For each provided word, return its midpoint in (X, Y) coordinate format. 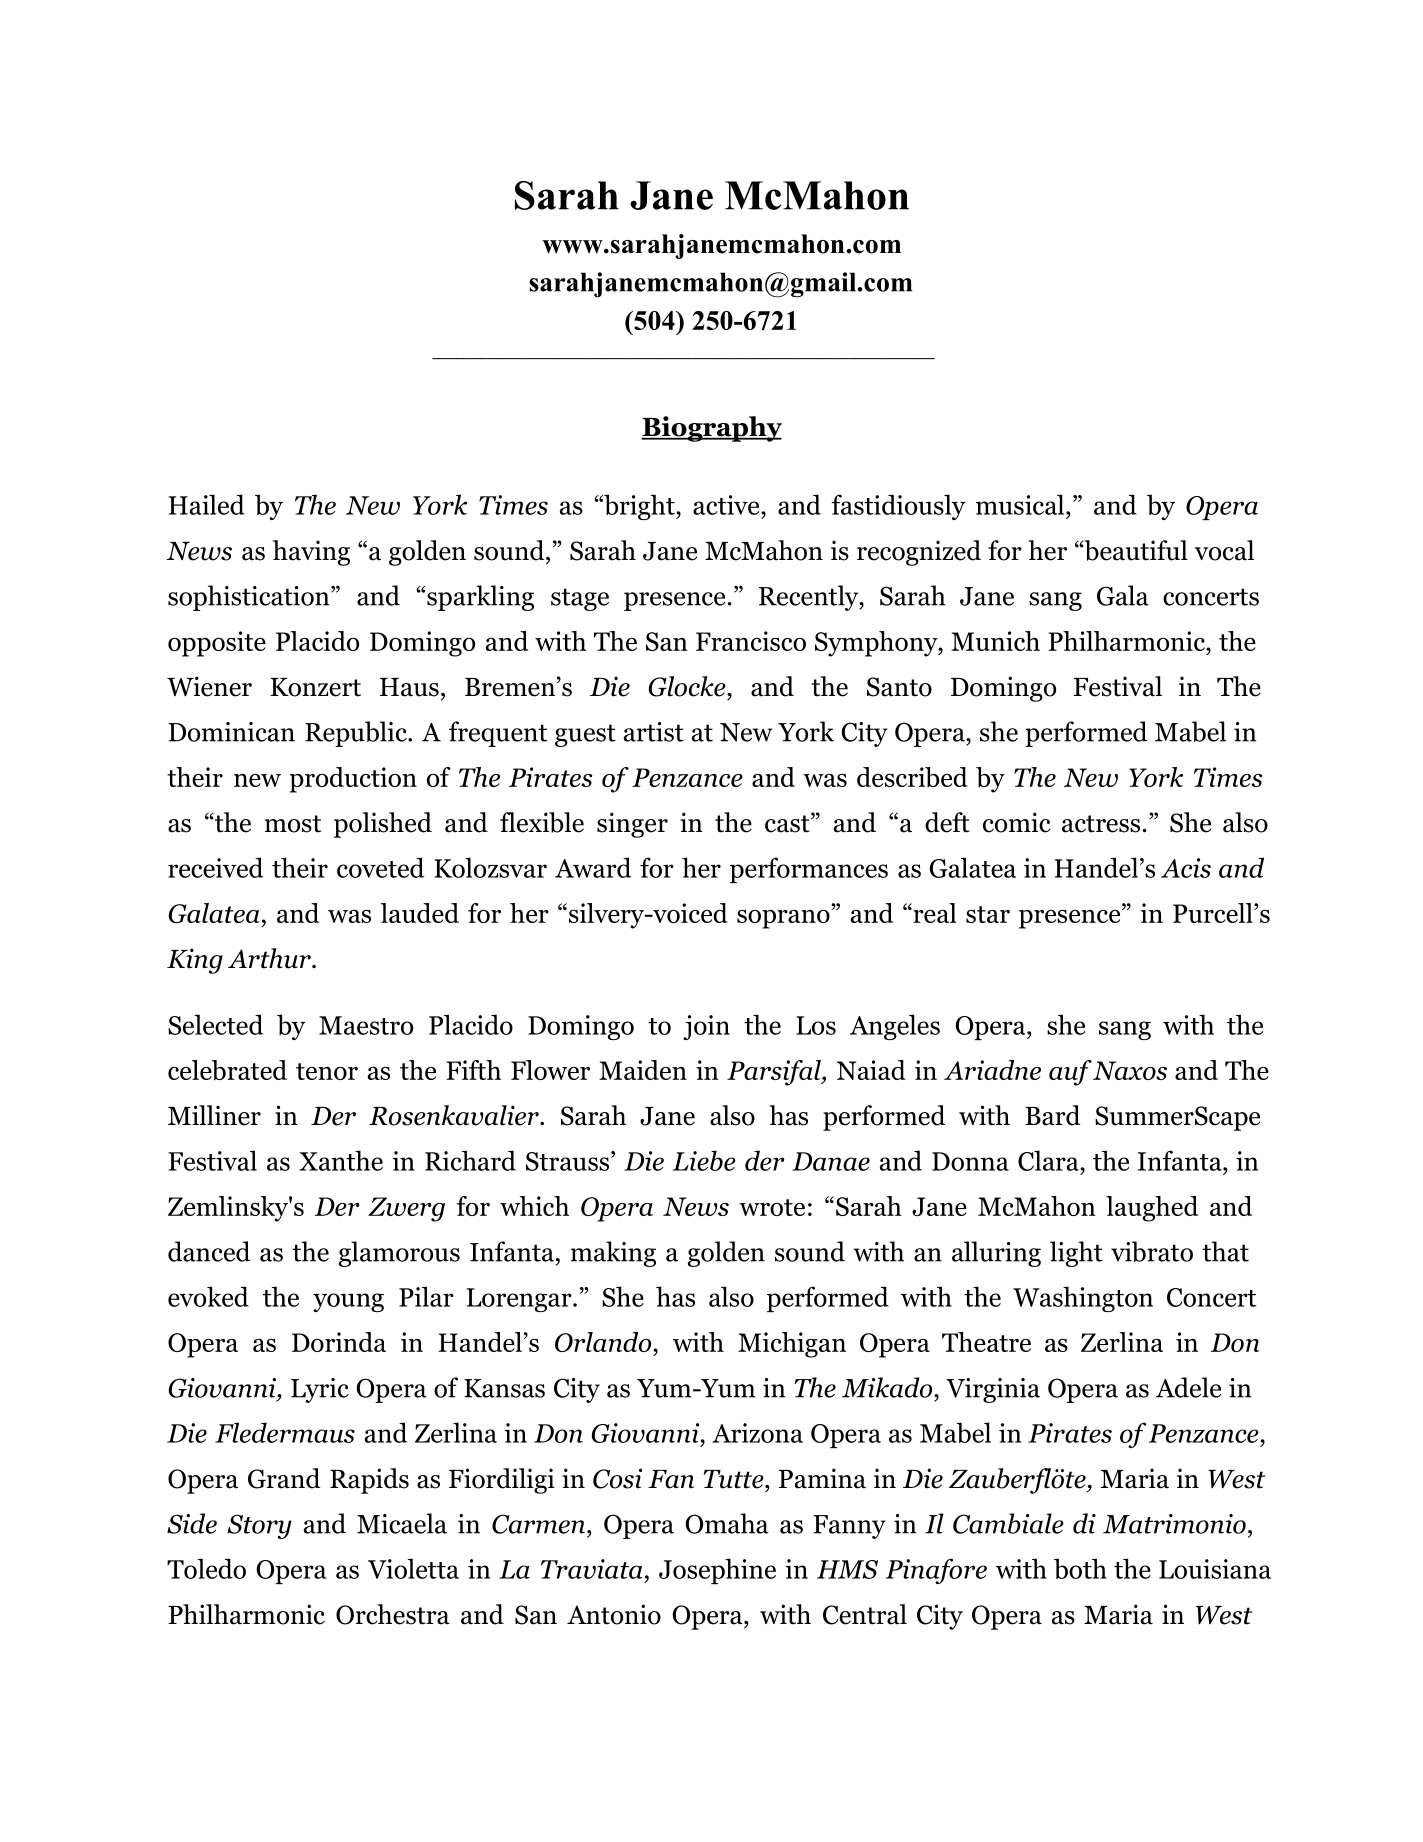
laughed (1152, 1209)
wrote (772, 1207)
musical (1021, 504)
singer (632, 825)
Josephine (717, 1571)
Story (259, 1526)
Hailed (207, 504)
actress (1101, 824)
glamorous (399, 1254)
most (293, 824)
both (1080, 1568)
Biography (711, 429)
